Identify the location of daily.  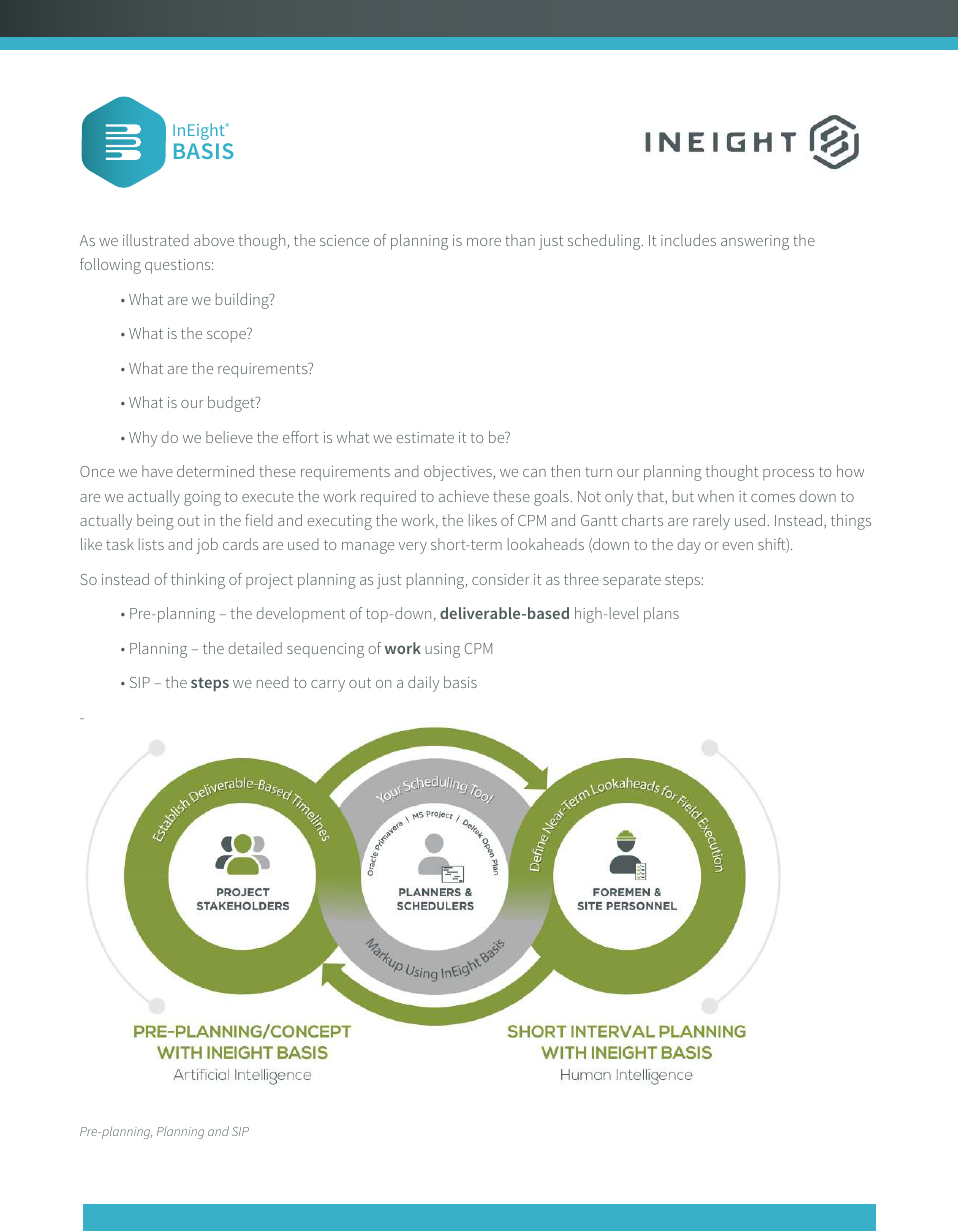
(423, 684).
